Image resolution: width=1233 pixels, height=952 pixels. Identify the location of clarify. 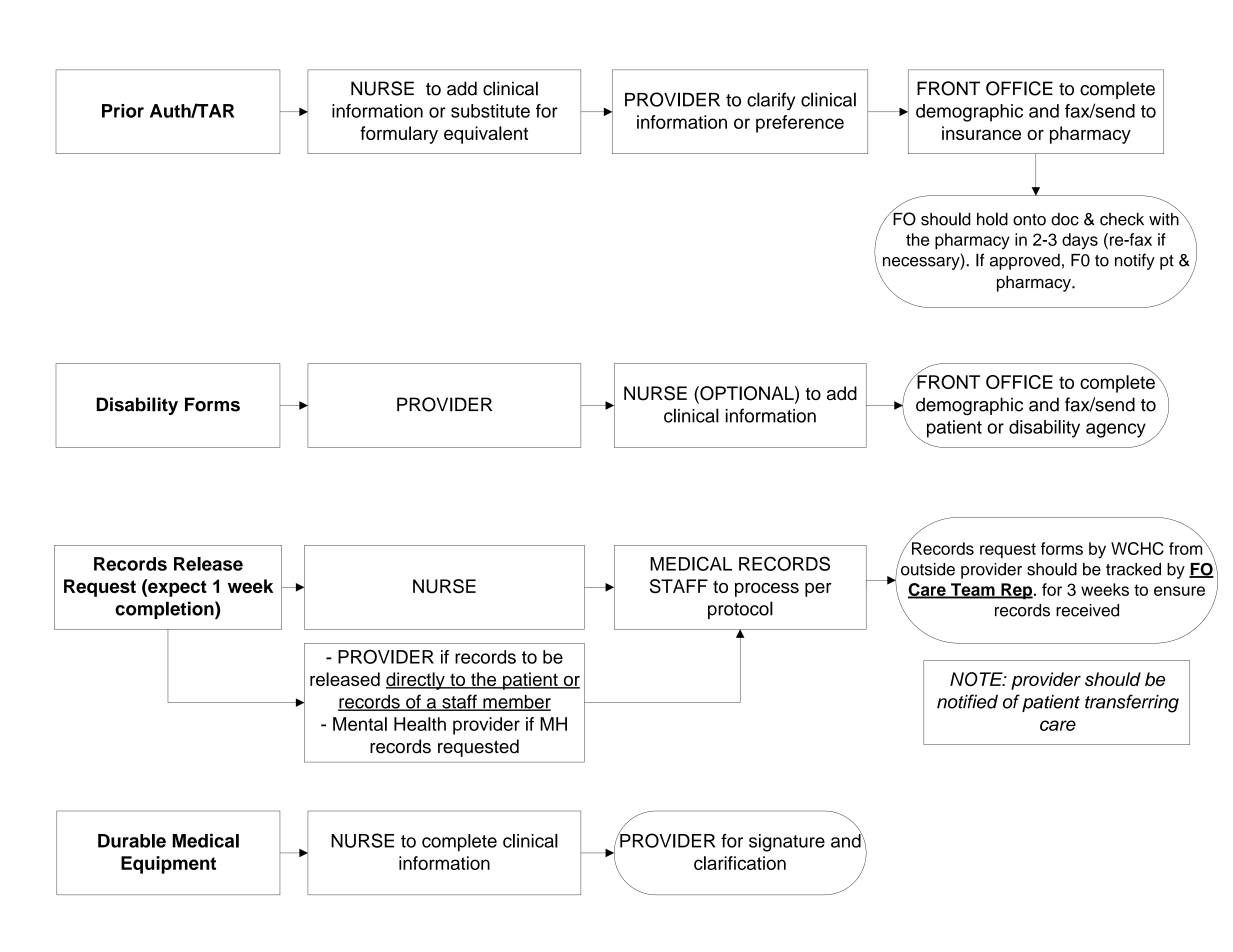
(771, 101).
